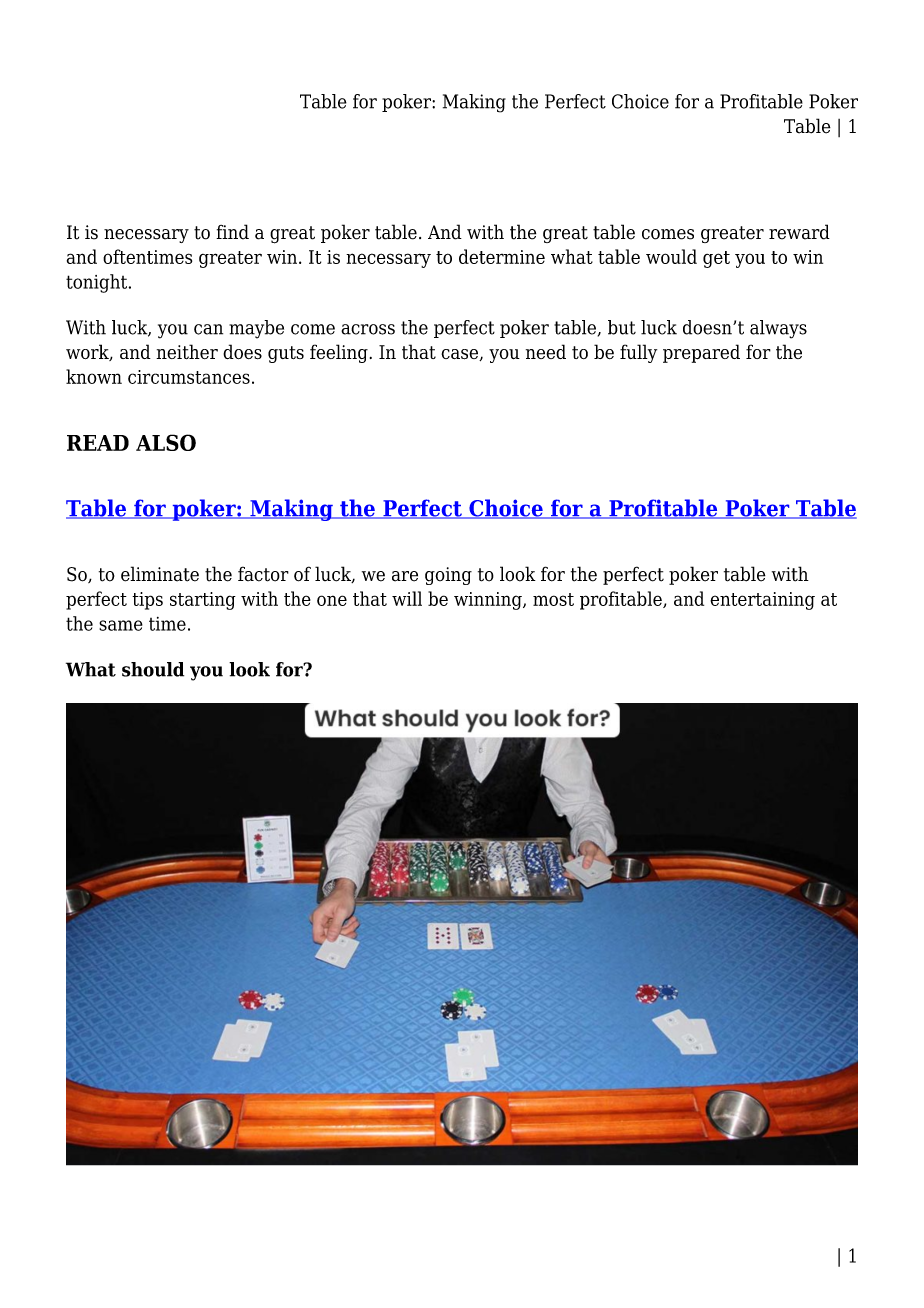  I want to click on case, so click(461, 355).
